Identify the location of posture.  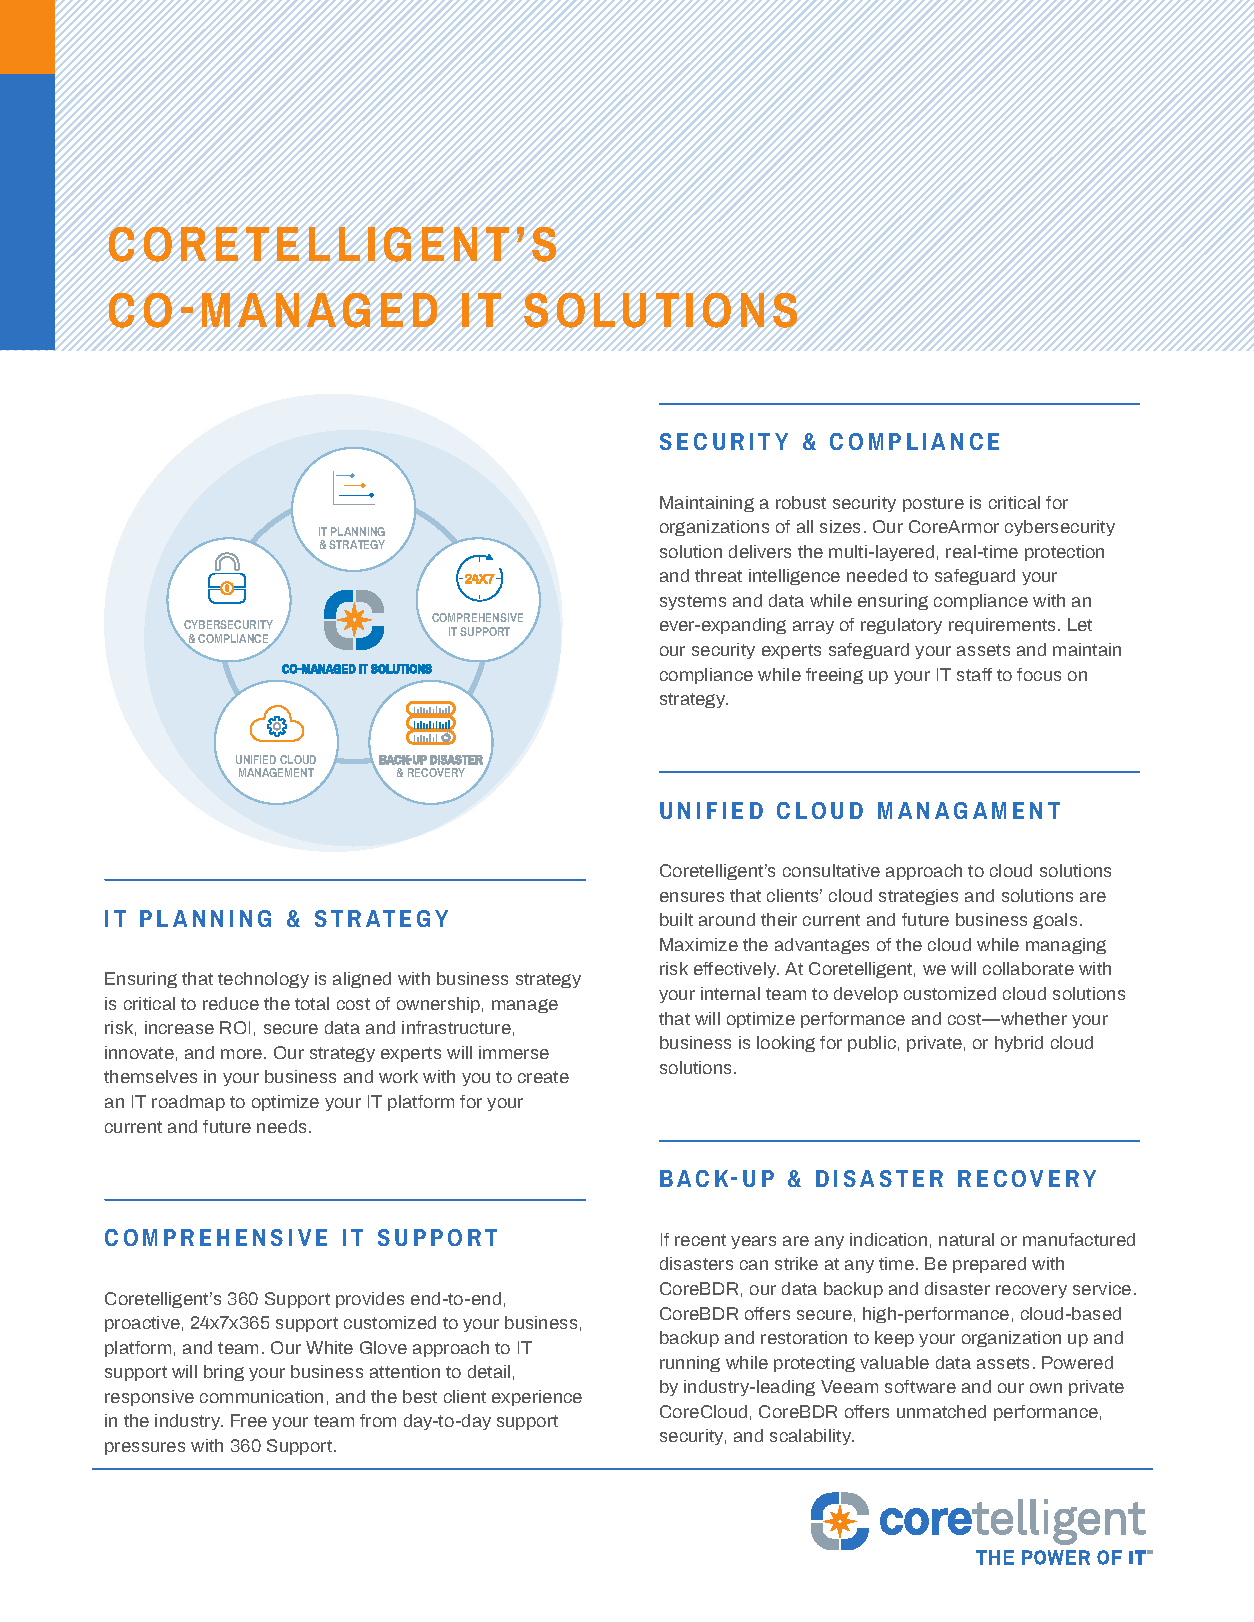
(933, 504).
